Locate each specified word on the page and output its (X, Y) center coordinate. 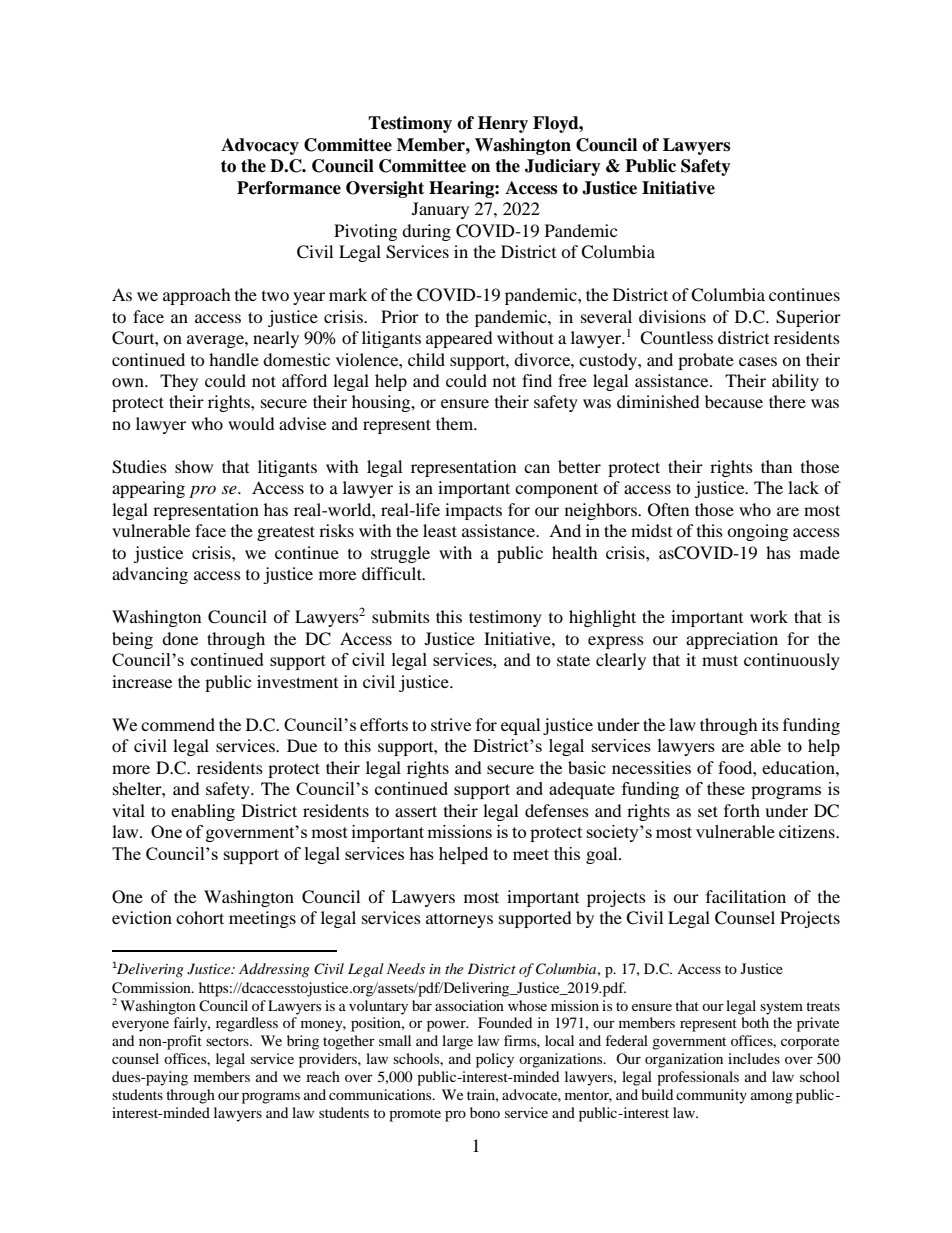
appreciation (732, 640)
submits (401, 616)
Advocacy (260, 146)
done (180, 638)
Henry (503, 124)
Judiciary (563, 167)
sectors (228, 1041)
